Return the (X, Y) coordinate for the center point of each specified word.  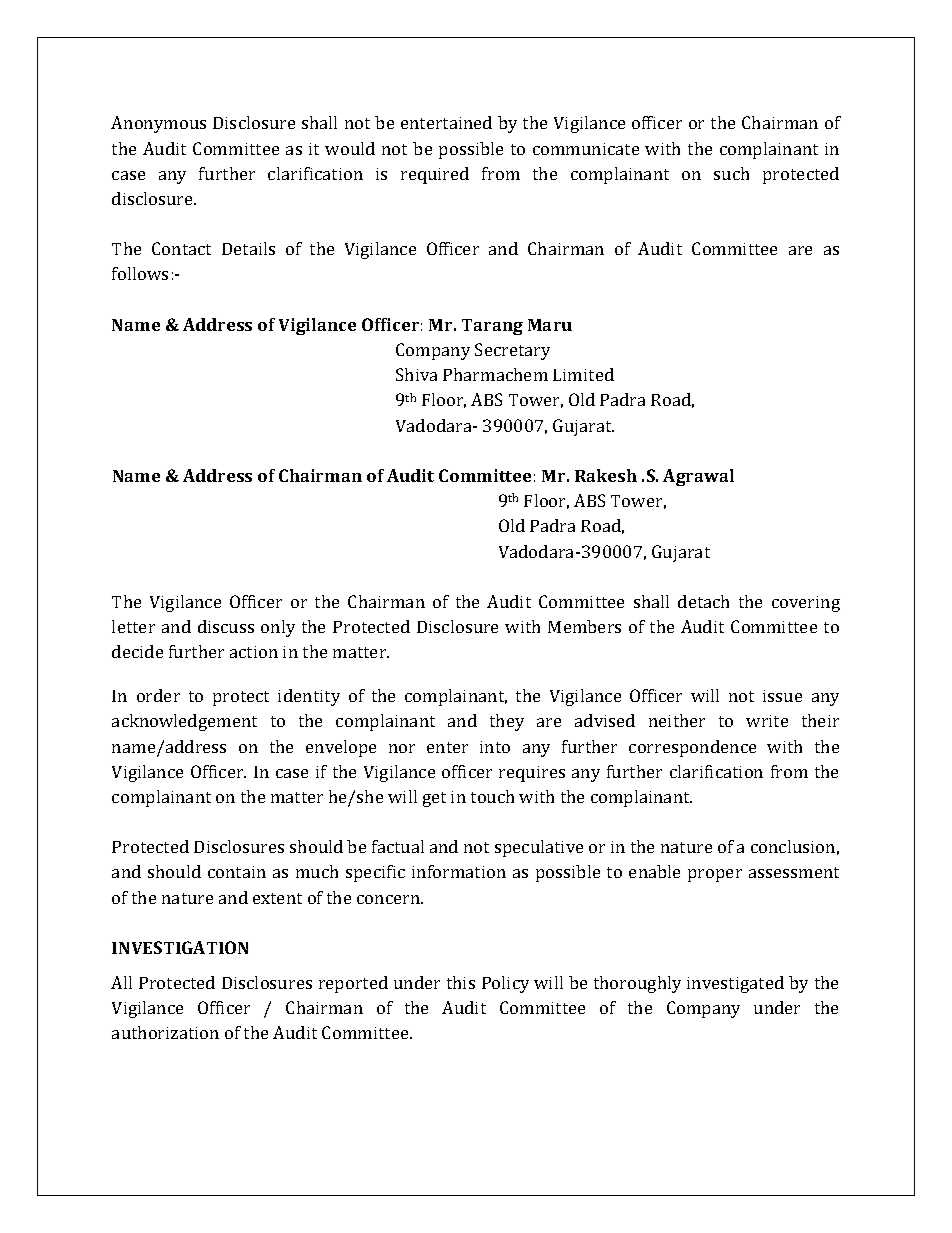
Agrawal (698, 477)
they (507, 722)
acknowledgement (184, 722)
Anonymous (158, 124)
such (731, 173)
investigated (735, 984)
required (435, 175)
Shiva (416, 374)
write (767, 721)
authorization (165, 1032)
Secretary (512, 351)
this (461, 982)
